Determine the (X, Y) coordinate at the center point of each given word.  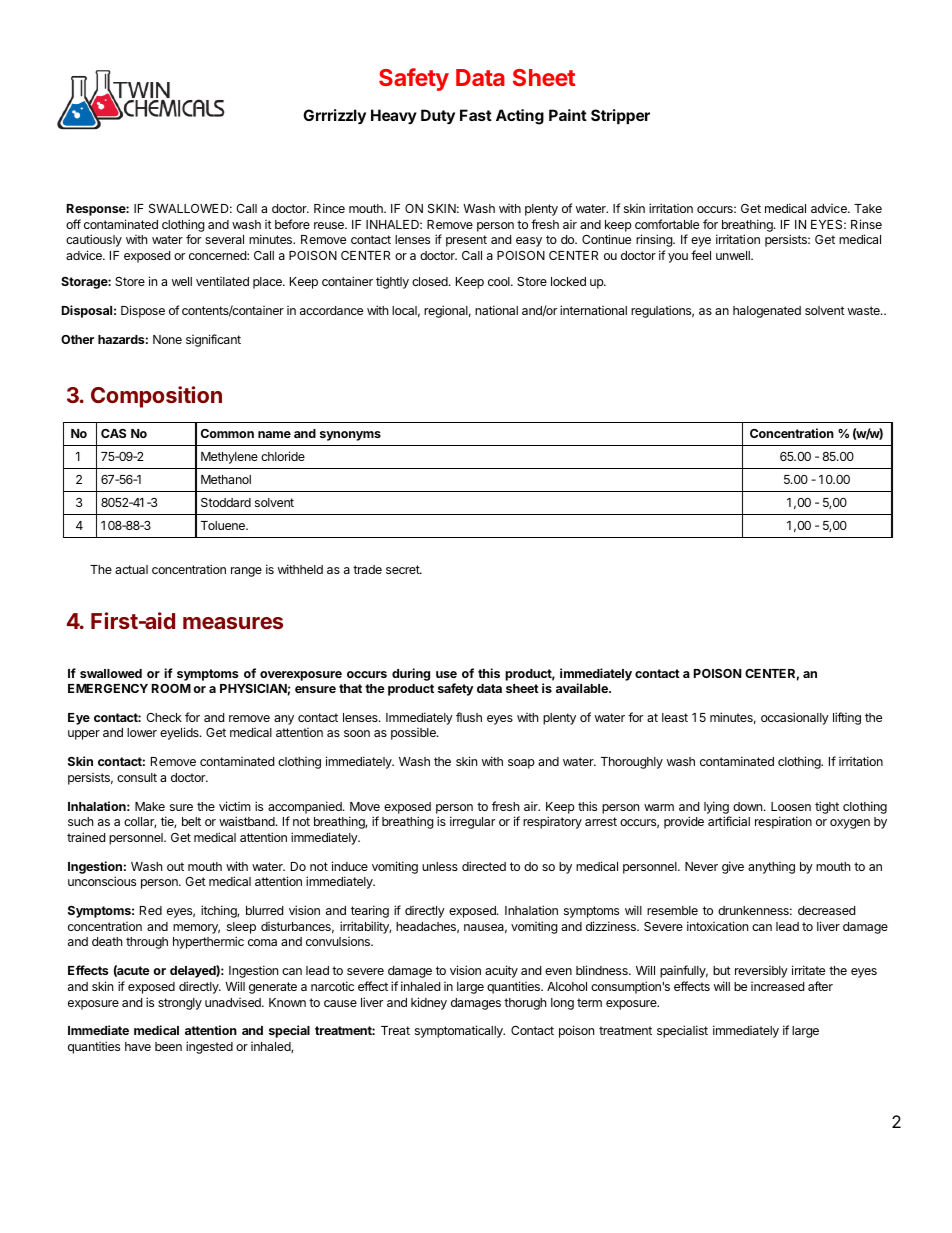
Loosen (791, 806)
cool (500, 281)
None (167, 339)
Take (868, 208)
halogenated (767, 312)
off (73, 224)
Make (150, 806)
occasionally (795, 718)
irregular (472, 822)
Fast (476, 115)
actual (131, 569)
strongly (180, 1004)
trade (367, 569)
